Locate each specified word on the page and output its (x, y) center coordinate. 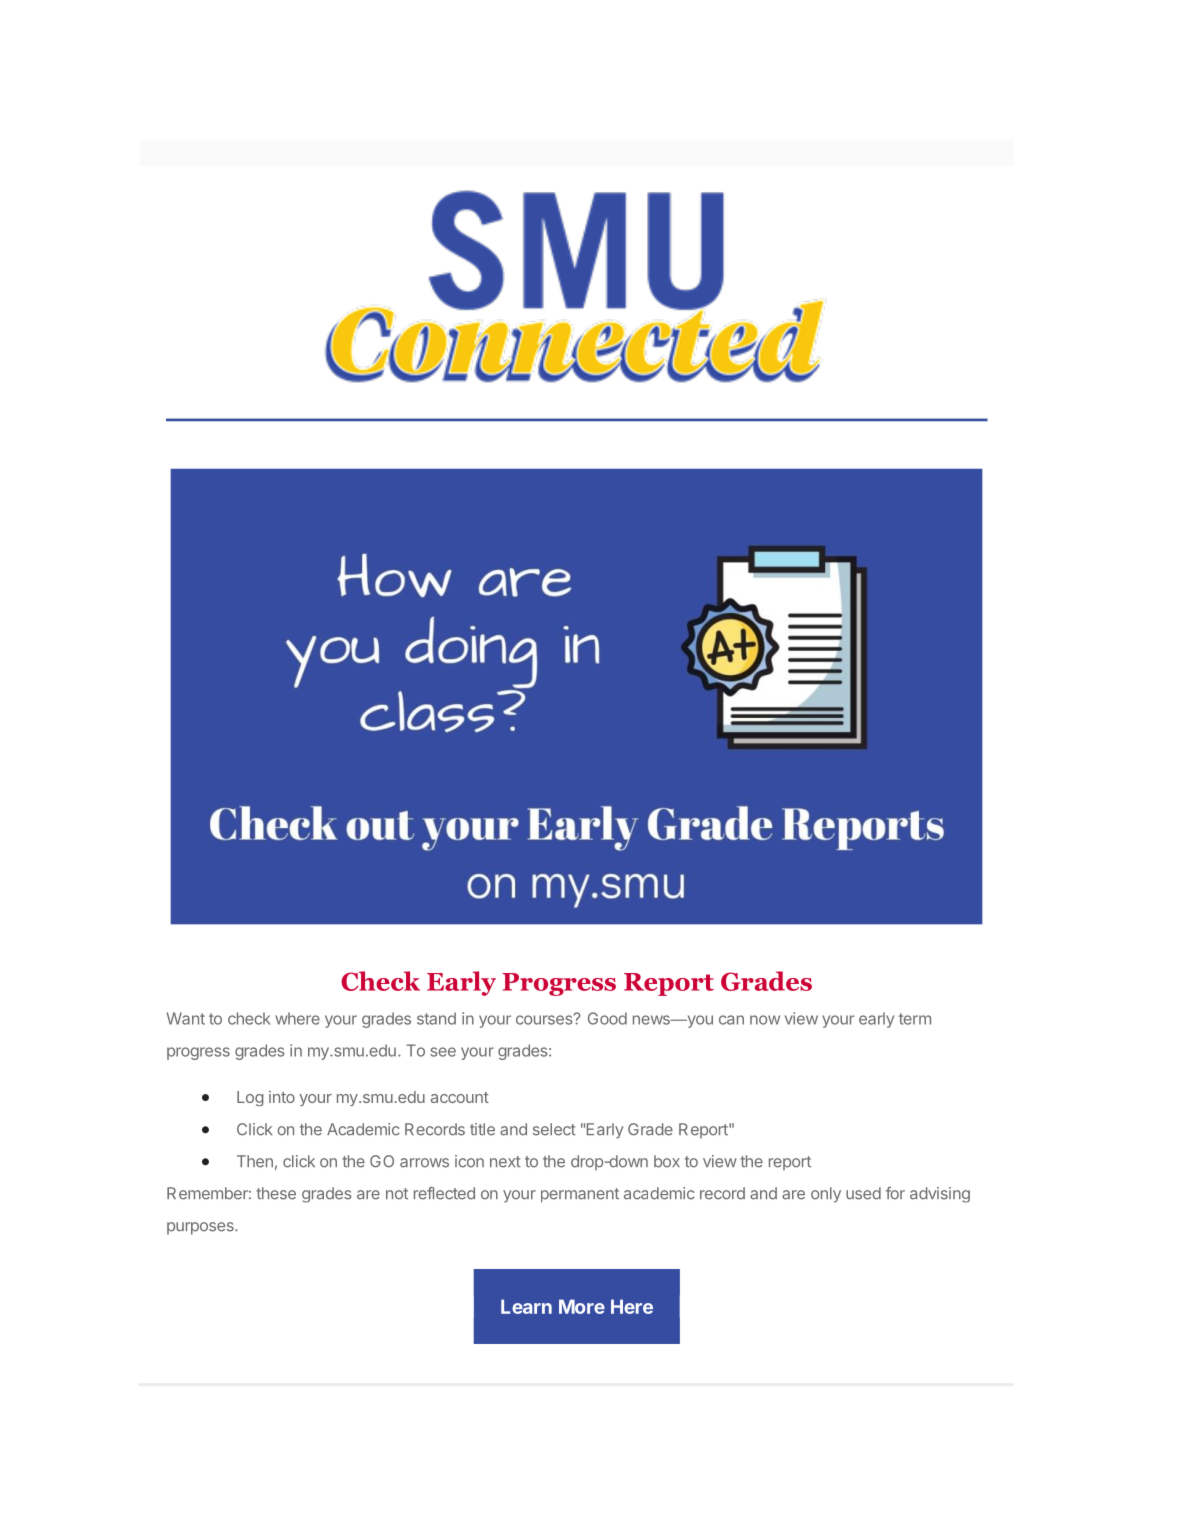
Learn (526, 1306)
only (826, 1195)
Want (186, 1018)
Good (607, 1018)
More (582, 1306)
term (915, 1019)
